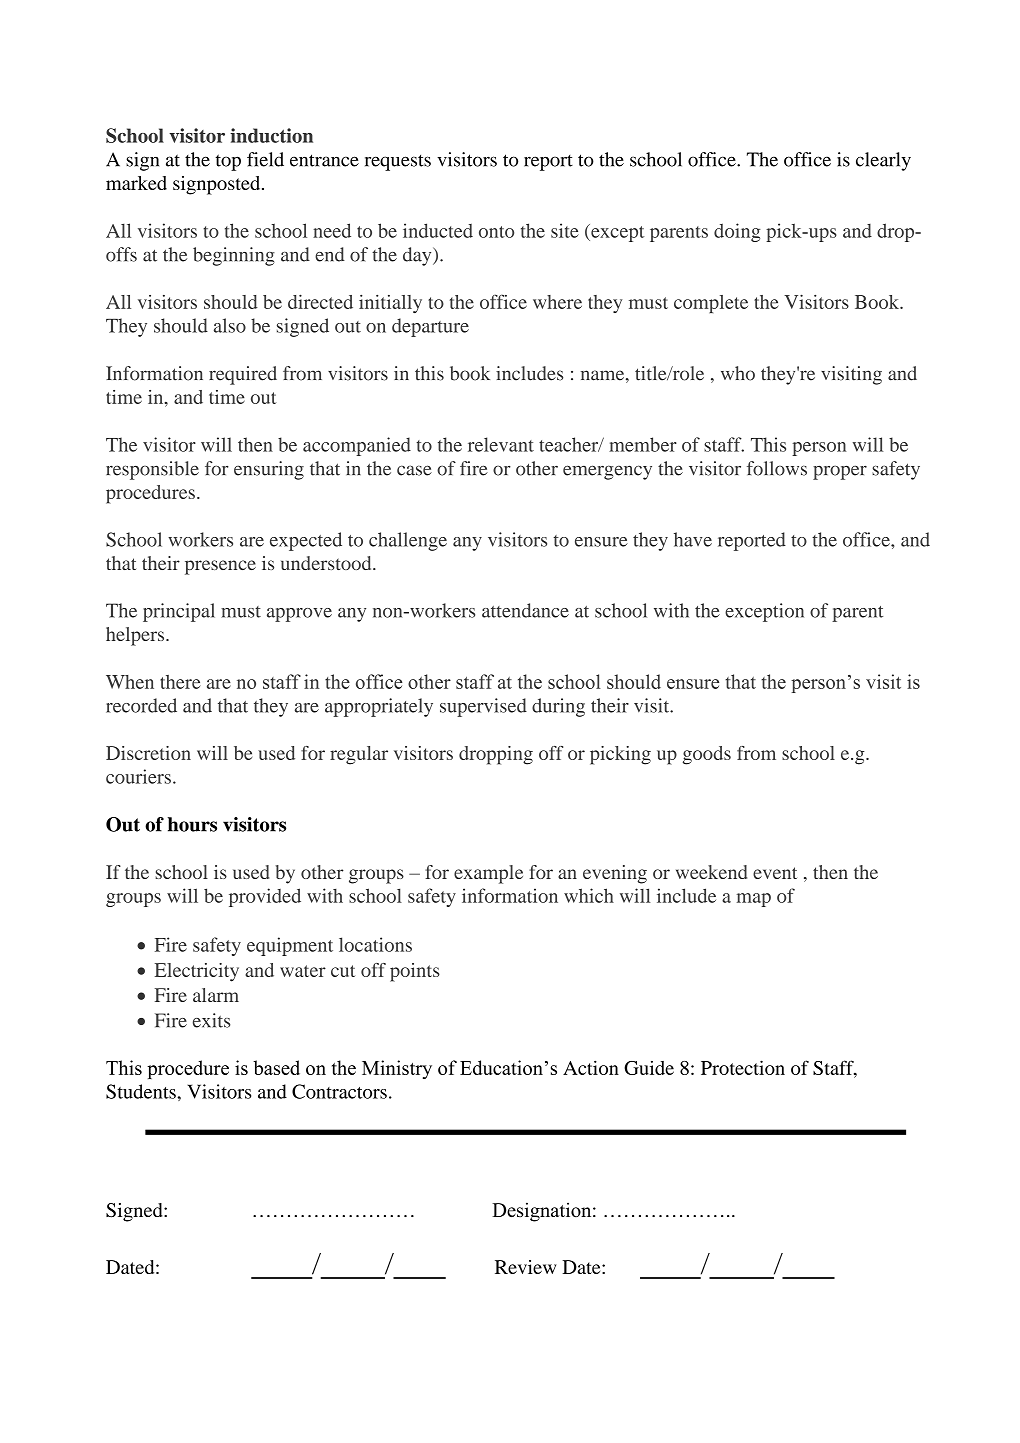 The width and height of the document is (1020, 1443). What do you see at coordinates (883, 161) in the document?
I see `clearly` at bounding box center [883, 161].
